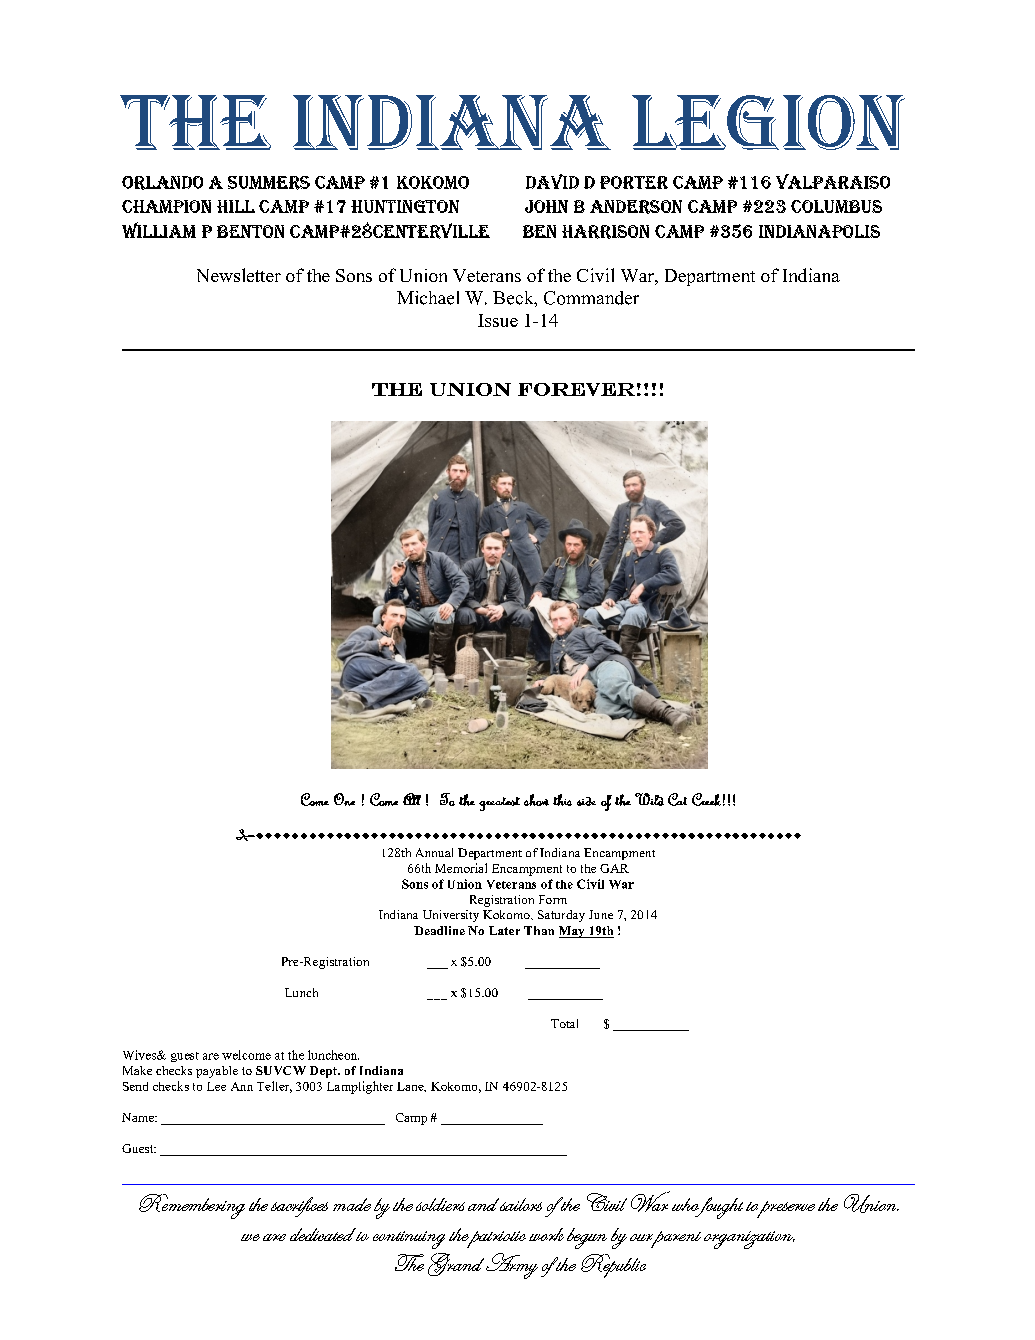 This screenshot has width=1035, height=1340. Describe the element at coordinates (269, 183) in the screenshot. I see `summers` at that location.
